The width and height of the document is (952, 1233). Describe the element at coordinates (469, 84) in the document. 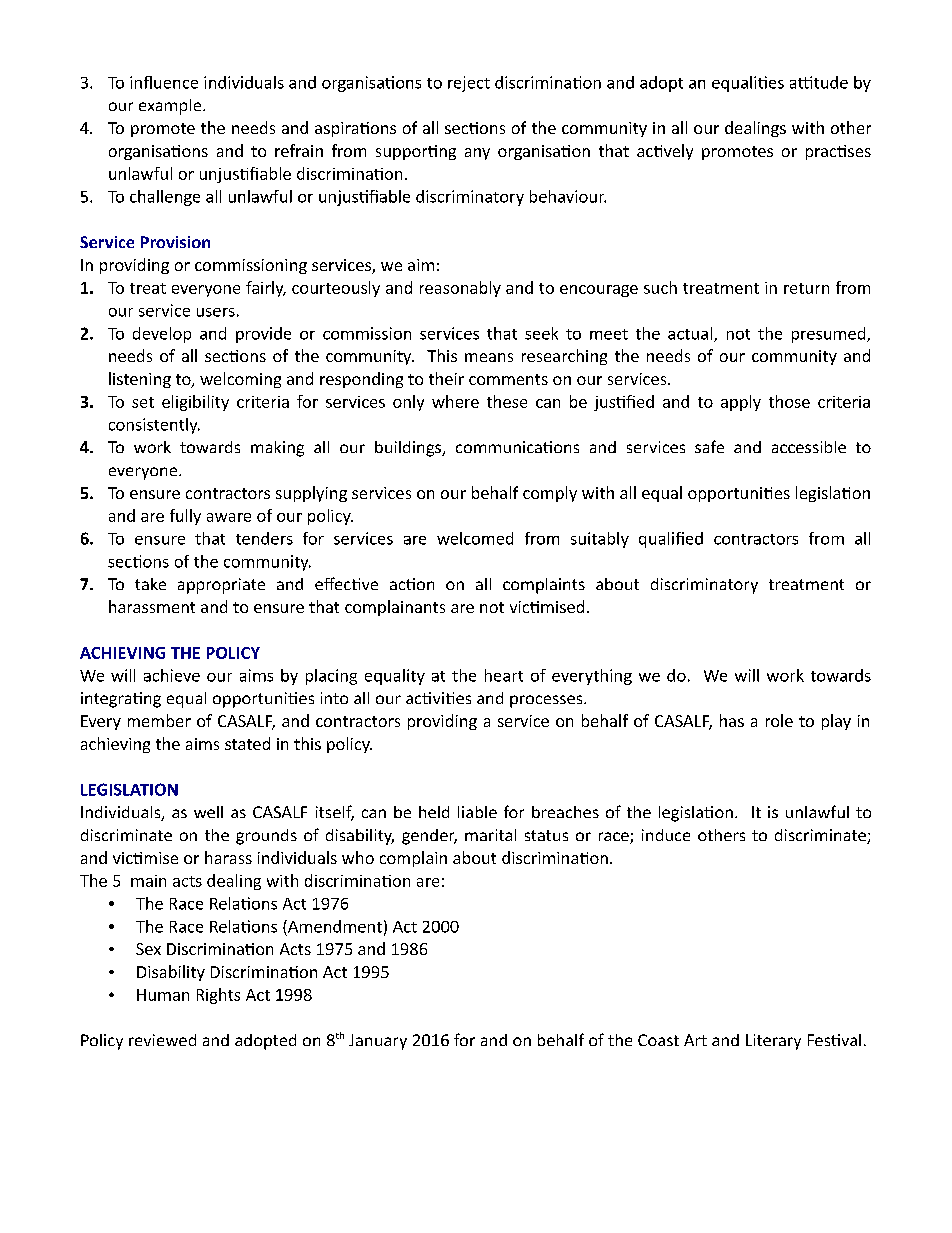

I see `reject` at that location.
